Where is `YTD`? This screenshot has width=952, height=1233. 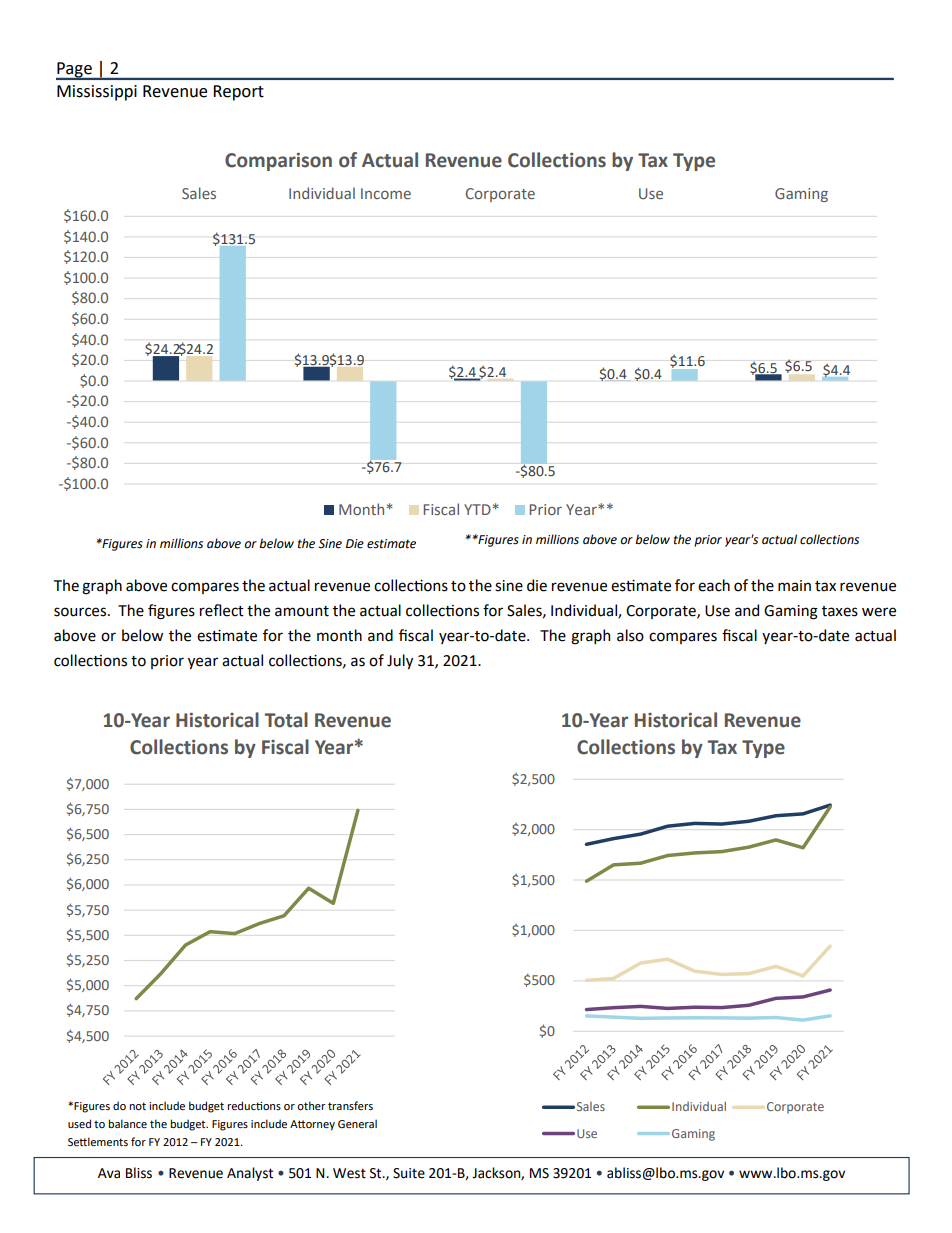
YTD is located at coordinates (477, 509).
